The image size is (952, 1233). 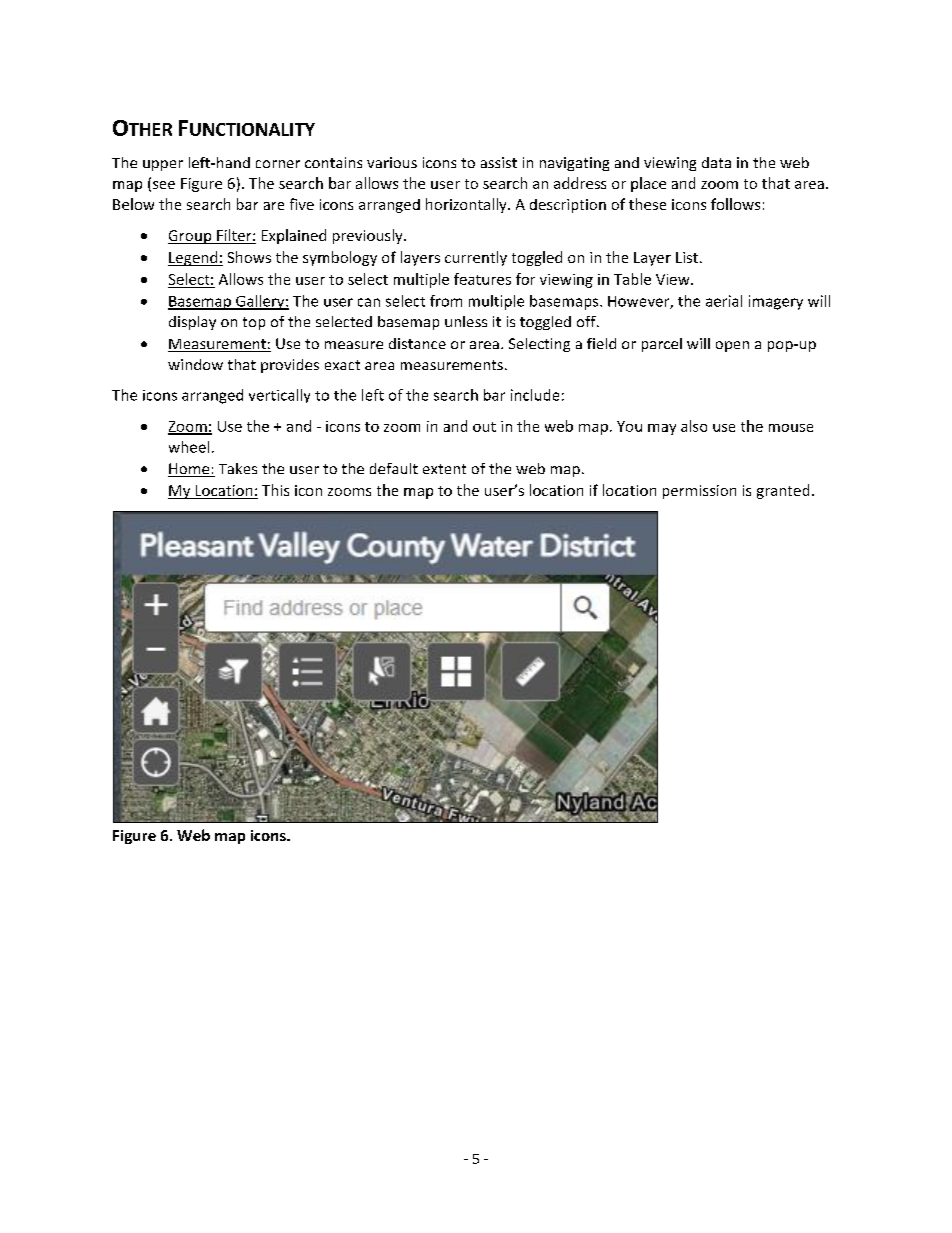 I want to click on permission, so click(x=699, y=492).
